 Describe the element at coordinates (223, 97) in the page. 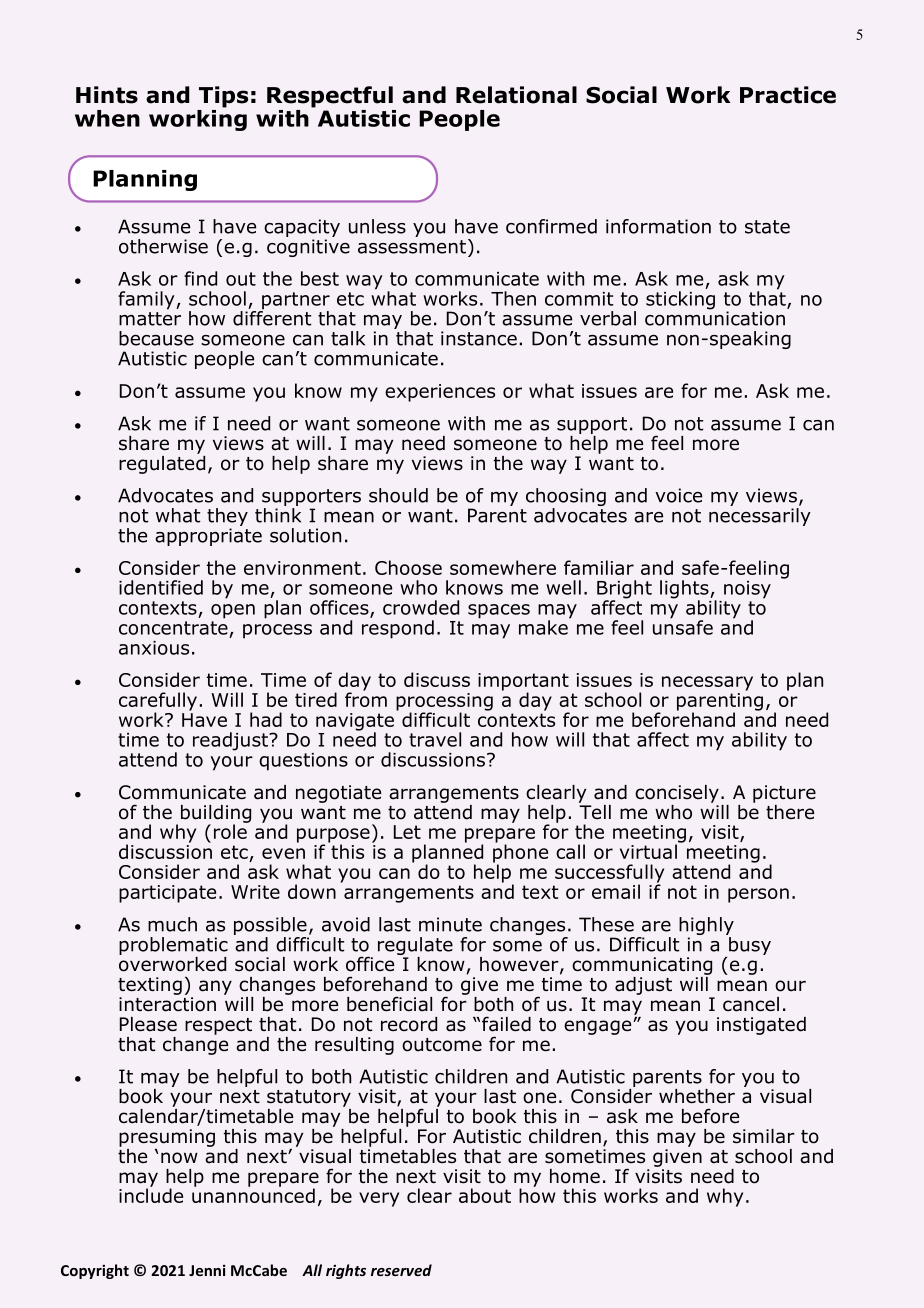

I see `Tips` at that location.
